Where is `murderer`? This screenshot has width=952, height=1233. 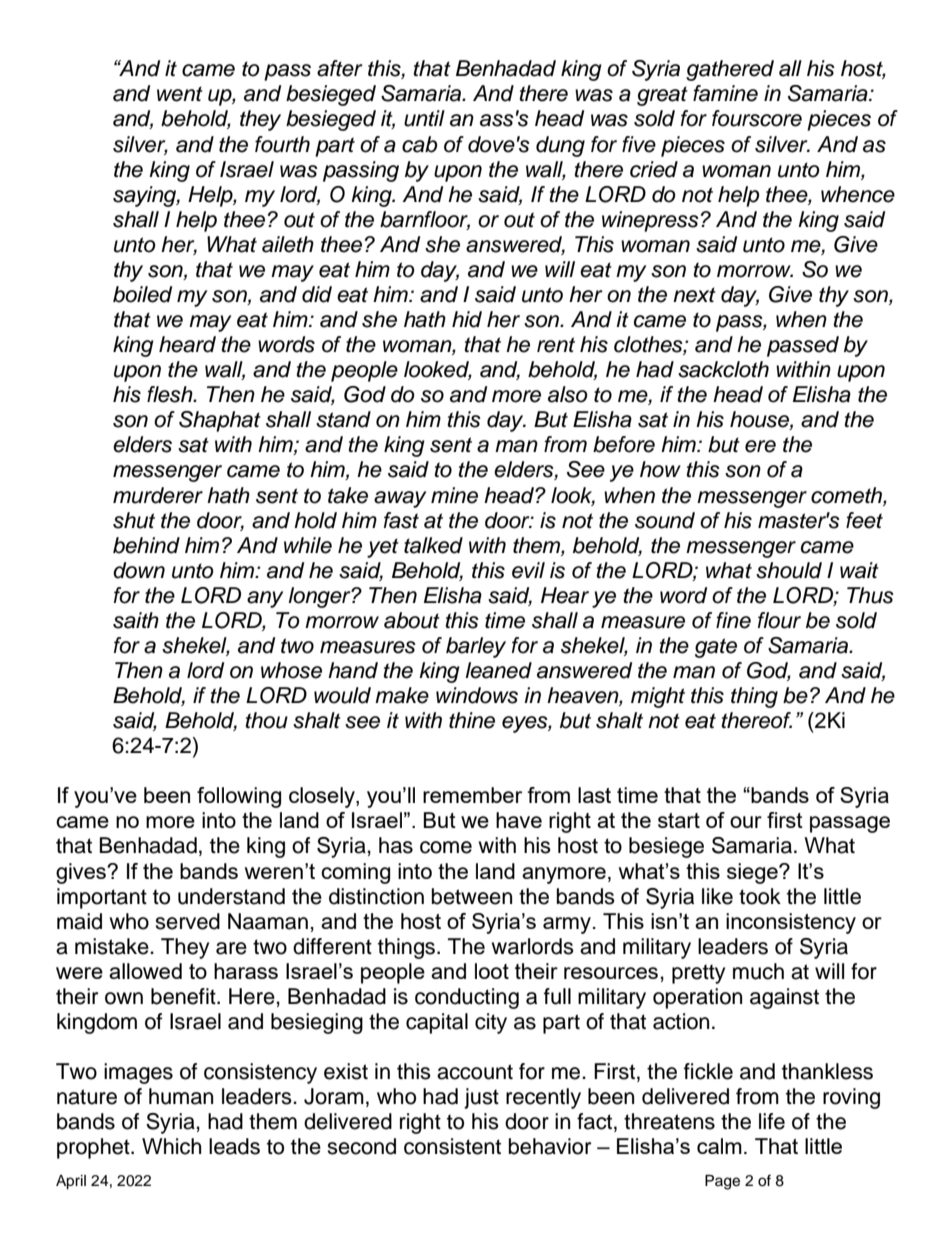
murderer is located at coordinates (158, 495).
